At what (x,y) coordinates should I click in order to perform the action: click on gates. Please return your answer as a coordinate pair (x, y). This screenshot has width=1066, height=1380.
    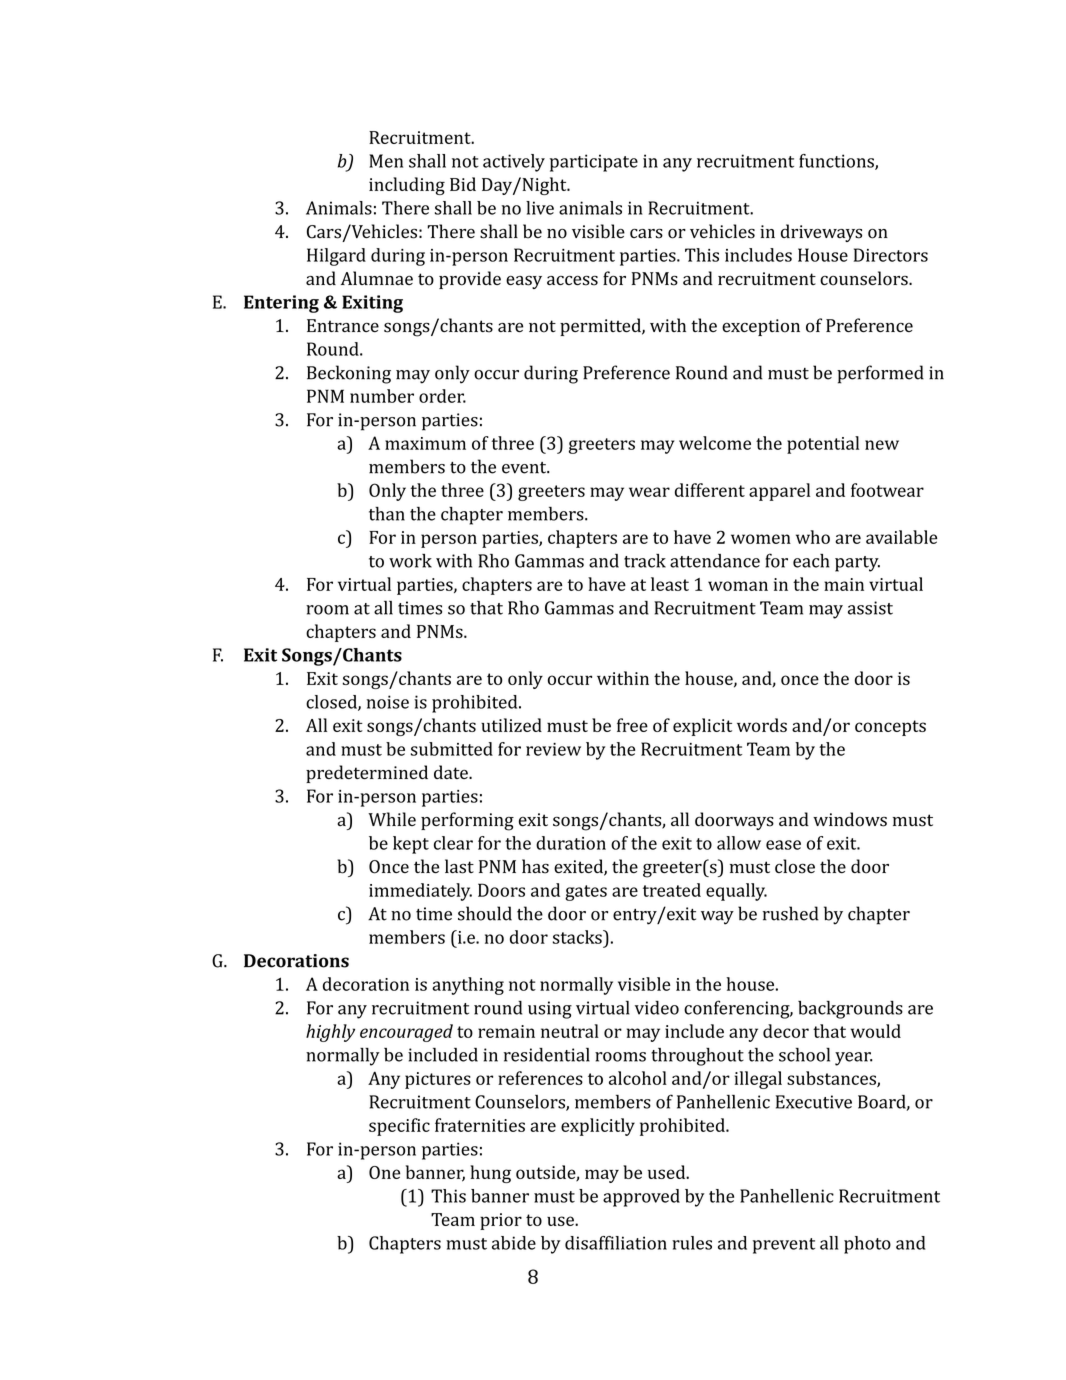
    Looking at the image, I should click on (586, 893).
